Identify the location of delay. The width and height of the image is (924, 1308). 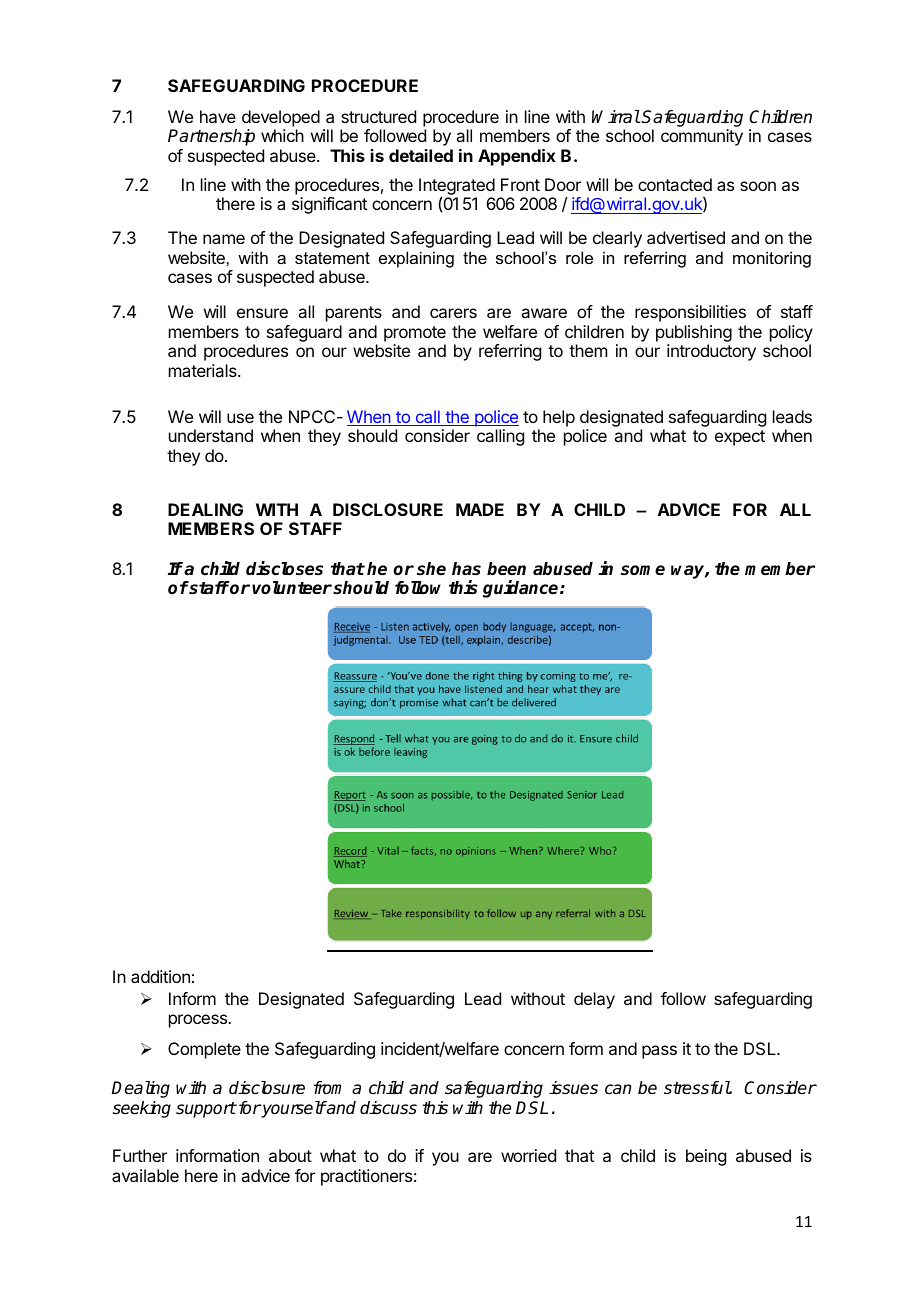
(594, 1000).
